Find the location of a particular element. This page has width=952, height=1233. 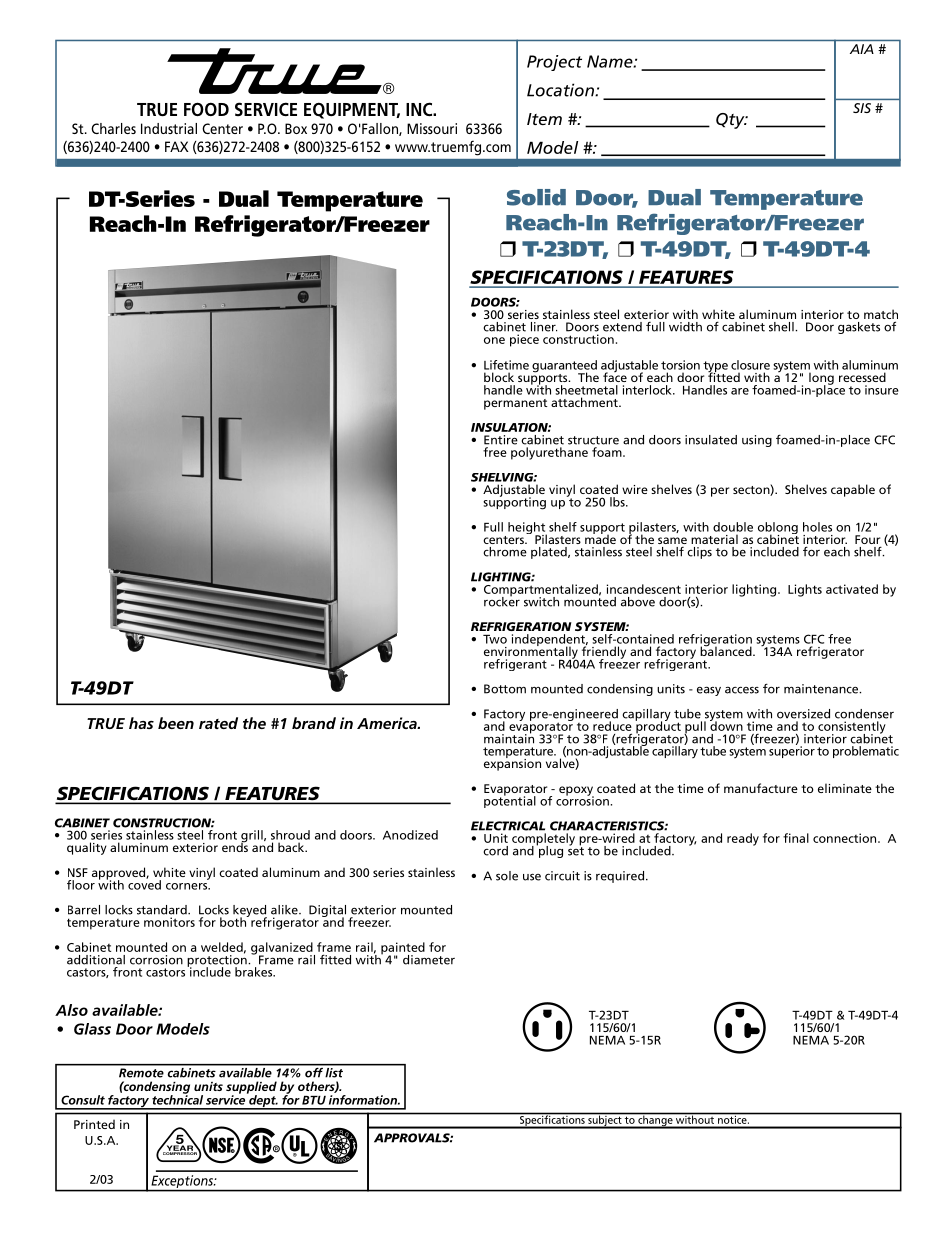

supplied is located at coordinates (251, 1088).
